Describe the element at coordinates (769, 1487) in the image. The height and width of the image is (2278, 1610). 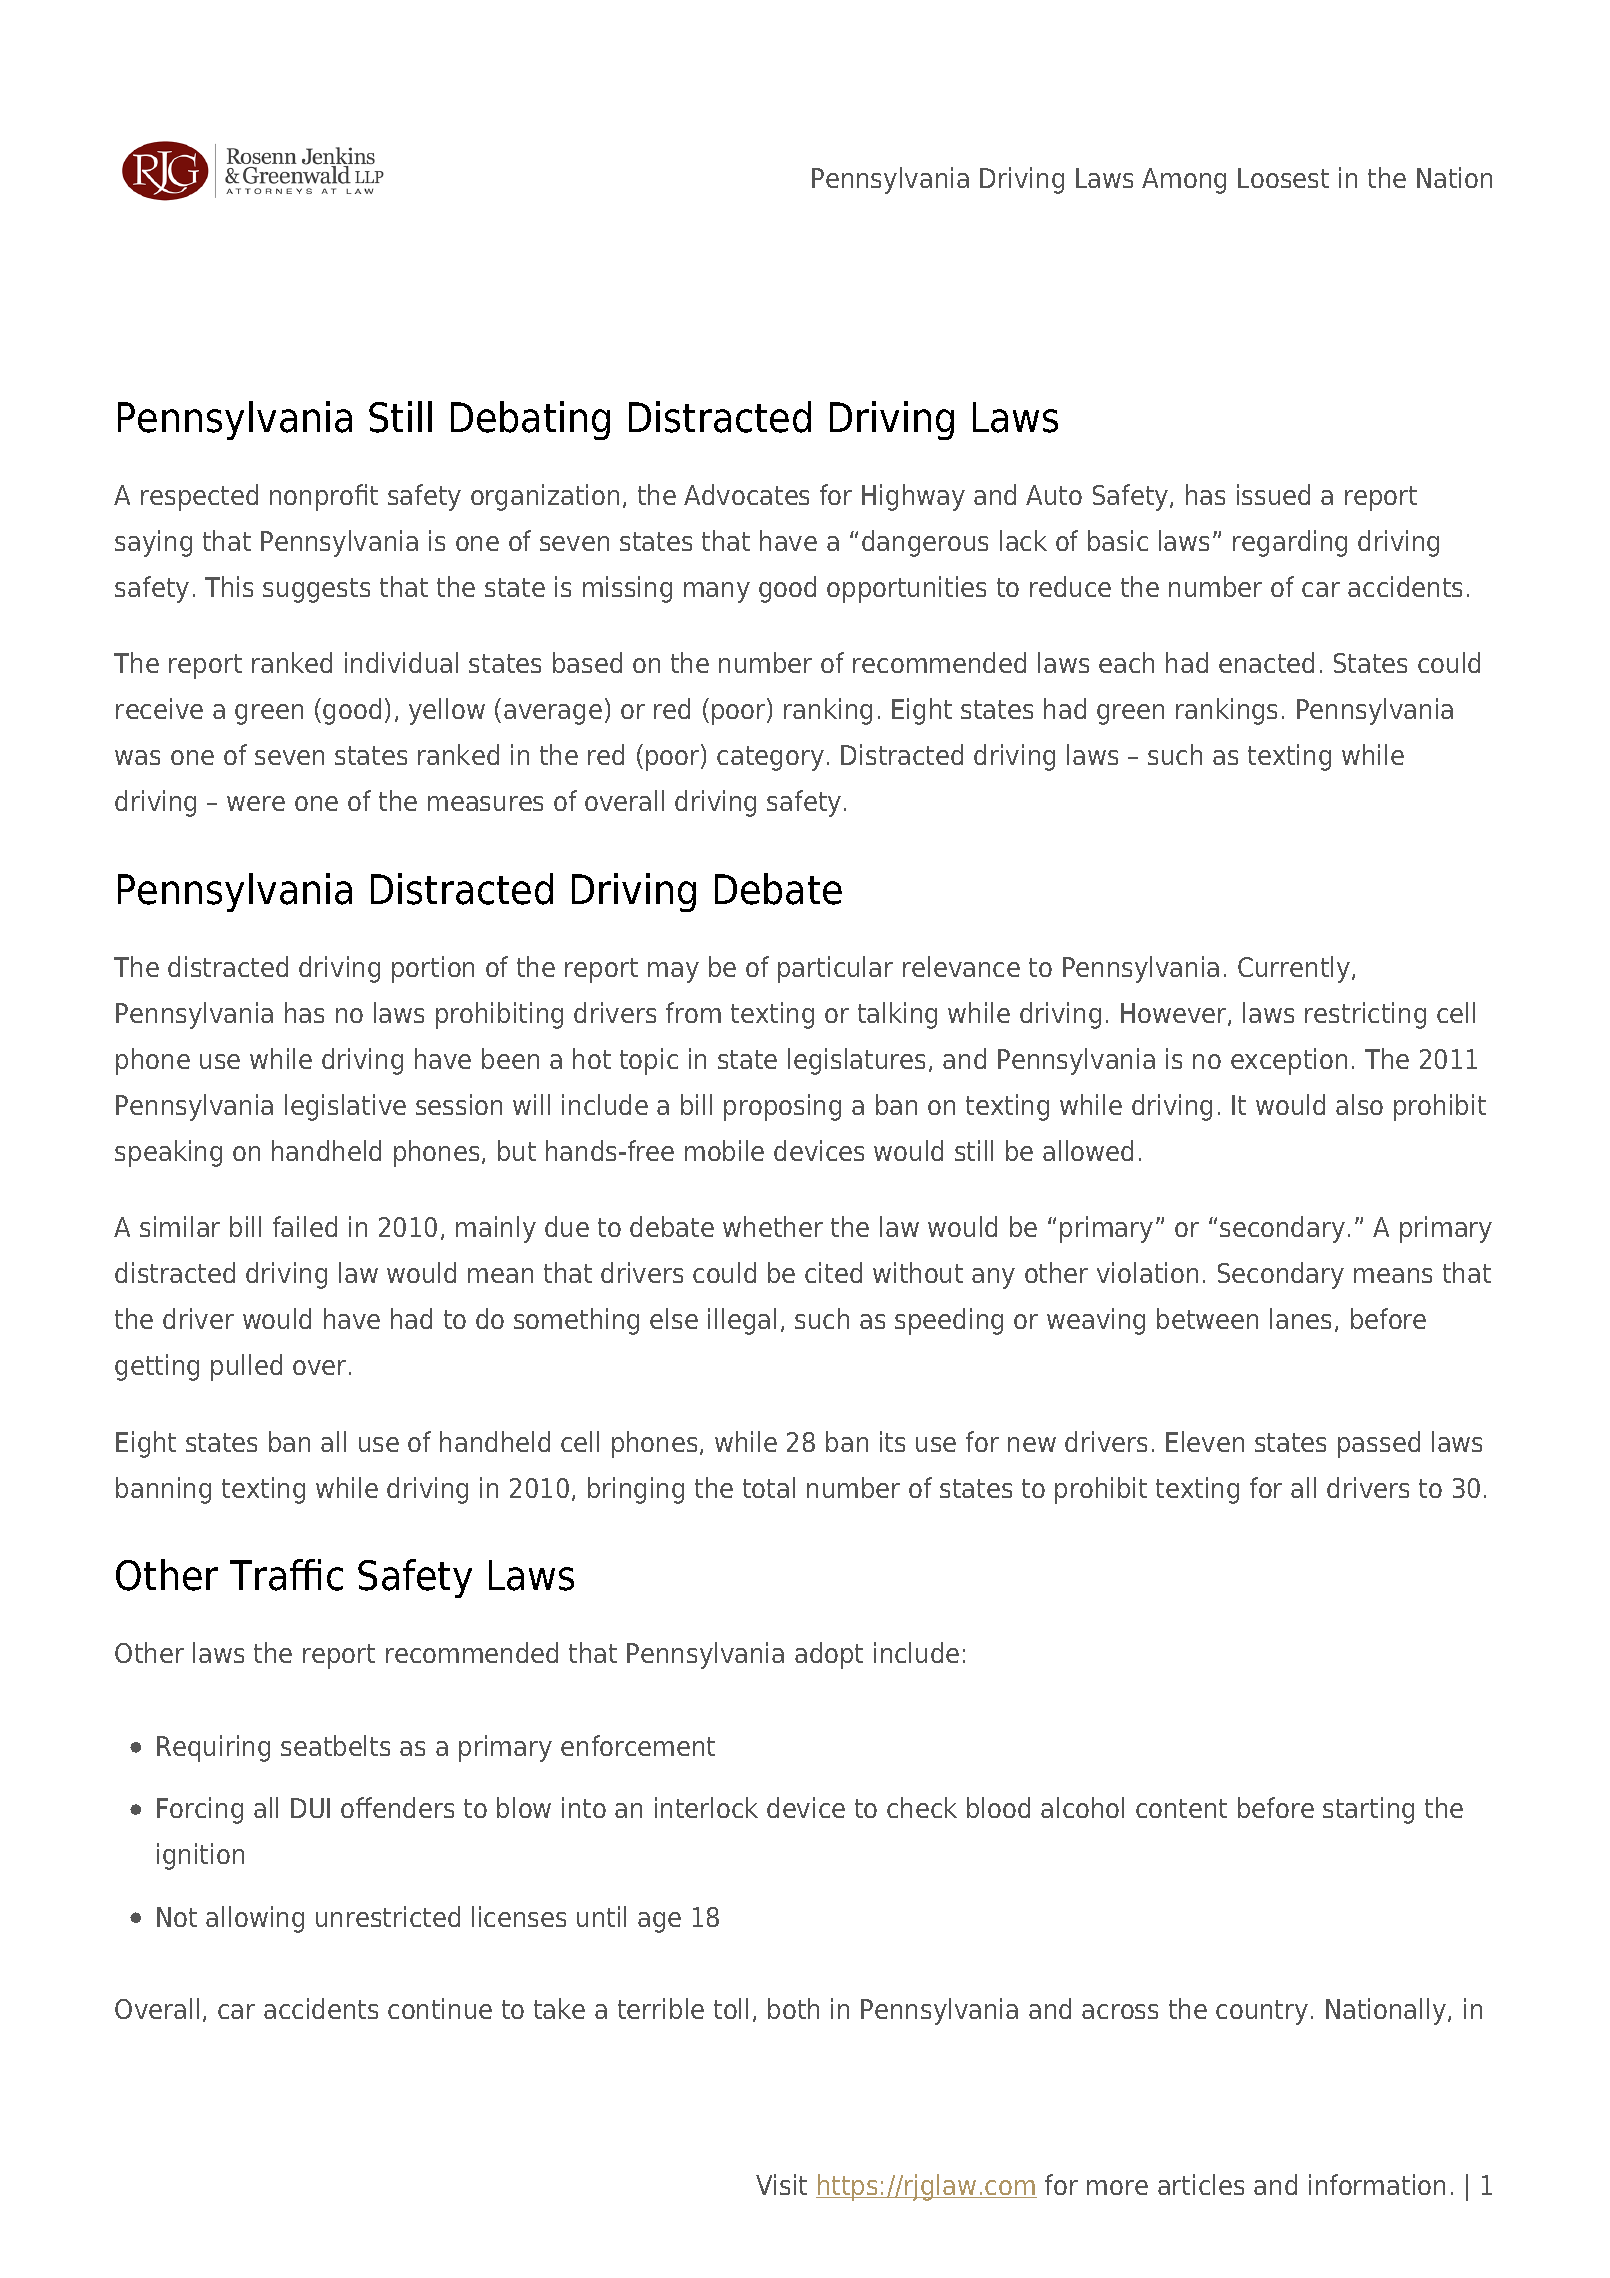
I see `total` at that location.
